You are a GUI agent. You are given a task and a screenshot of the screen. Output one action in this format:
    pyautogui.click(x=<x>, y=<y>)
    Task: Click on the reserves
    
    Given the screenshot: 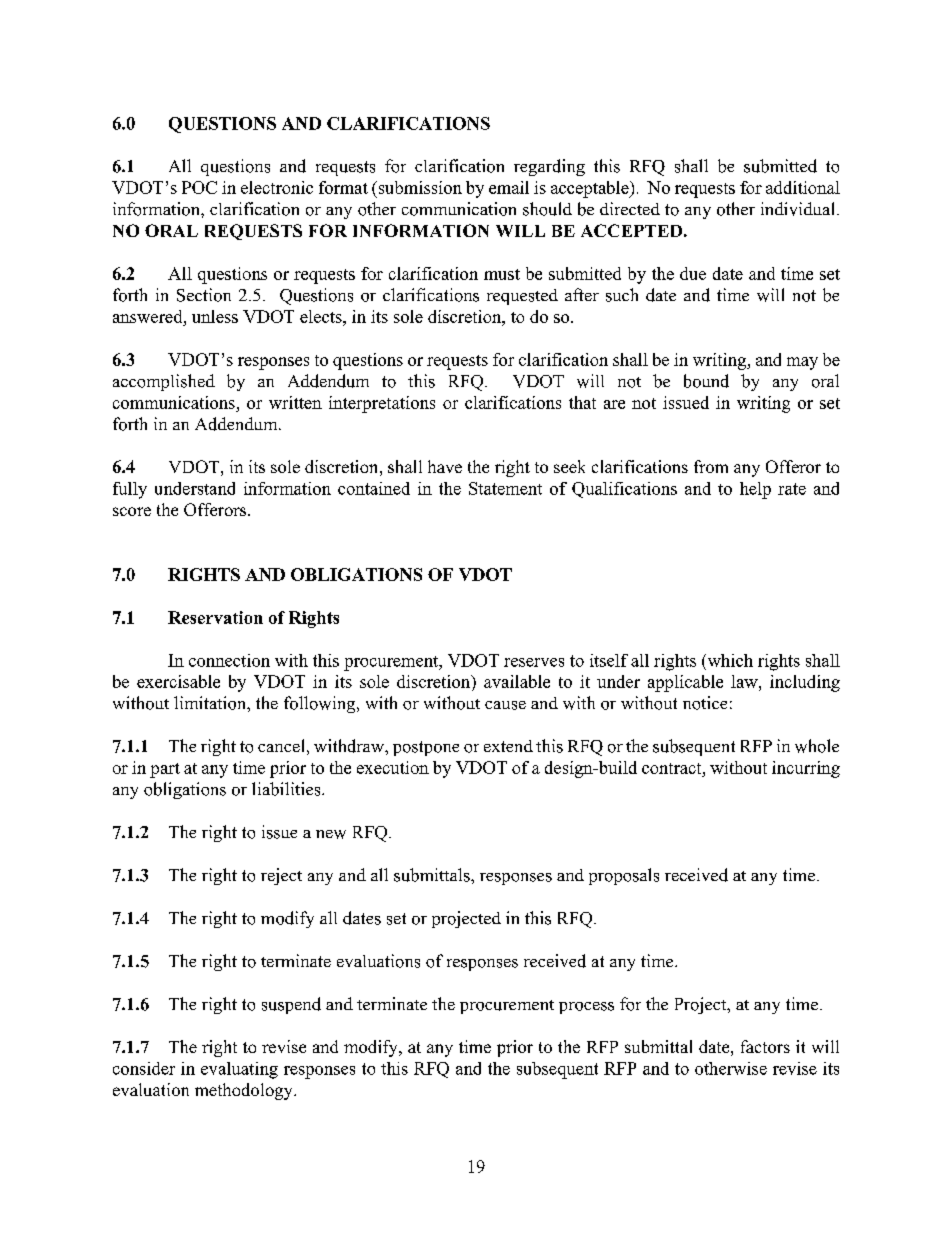 What is the action you would take?
    pyautogui.click(x=534, y=662)
